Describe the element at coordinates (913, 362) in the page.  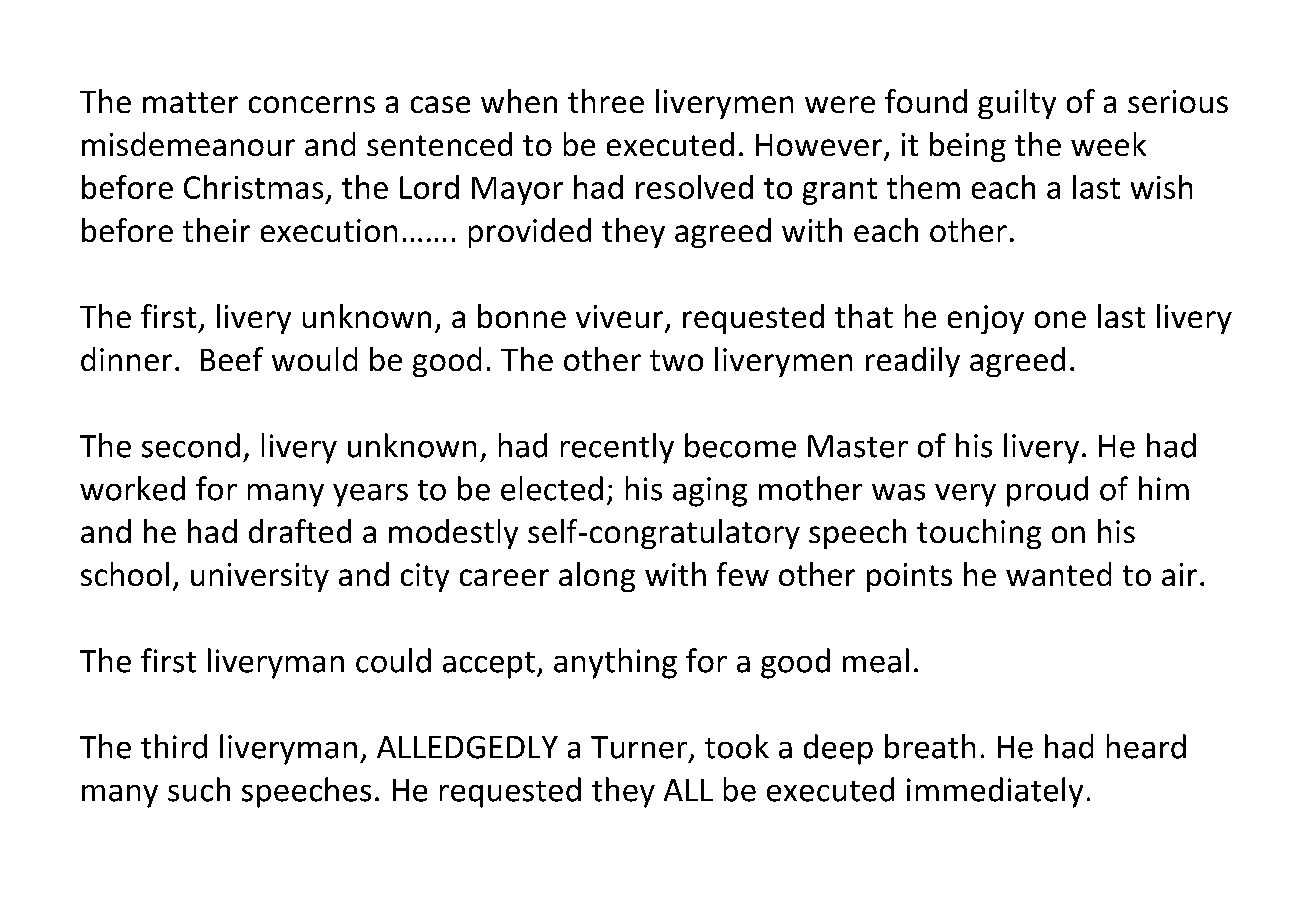
I see `readily` at that location.
